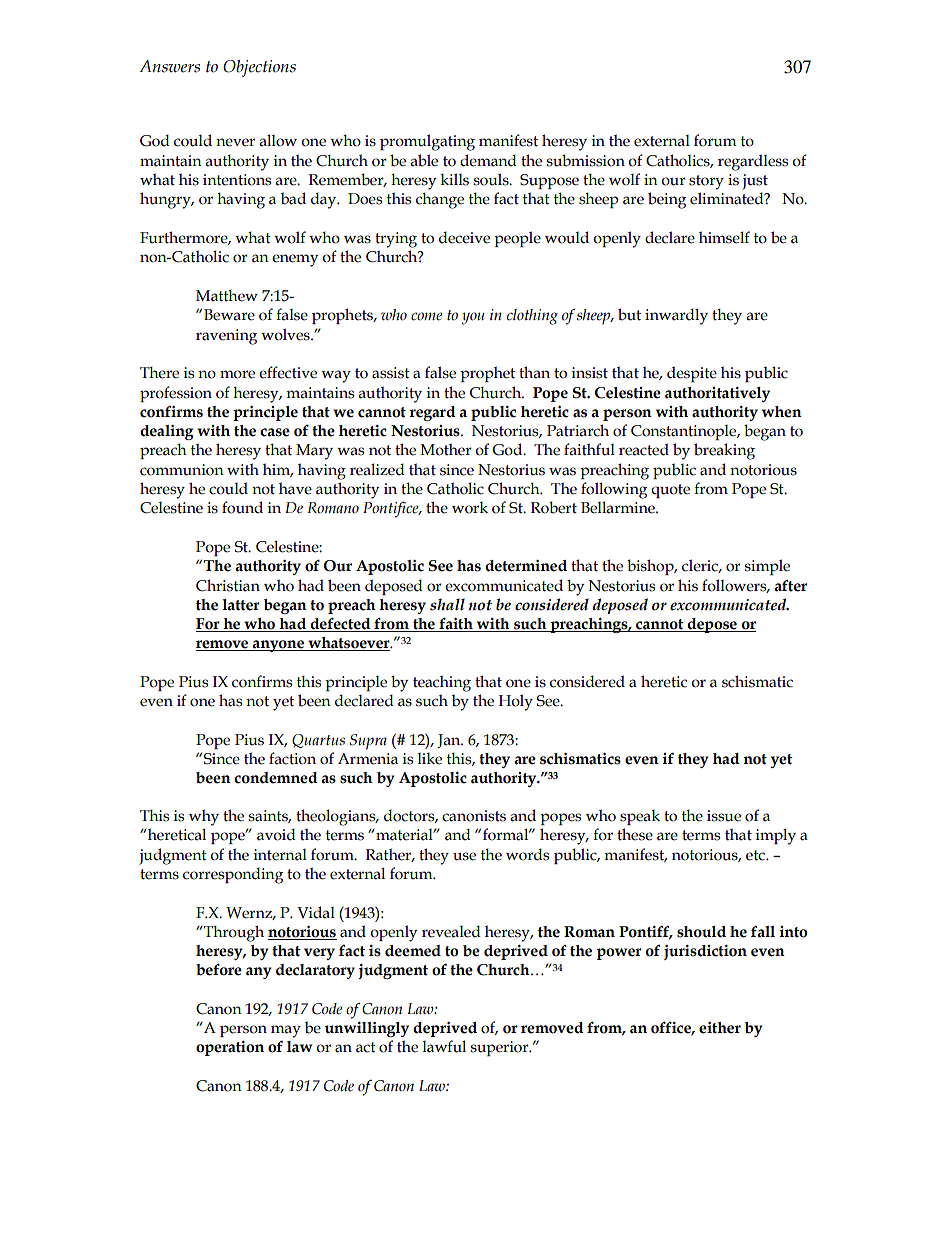  What do you see at coordinates (259, 68) in the screenshot?
I see `Objections` at bounding box center [259, 68].
